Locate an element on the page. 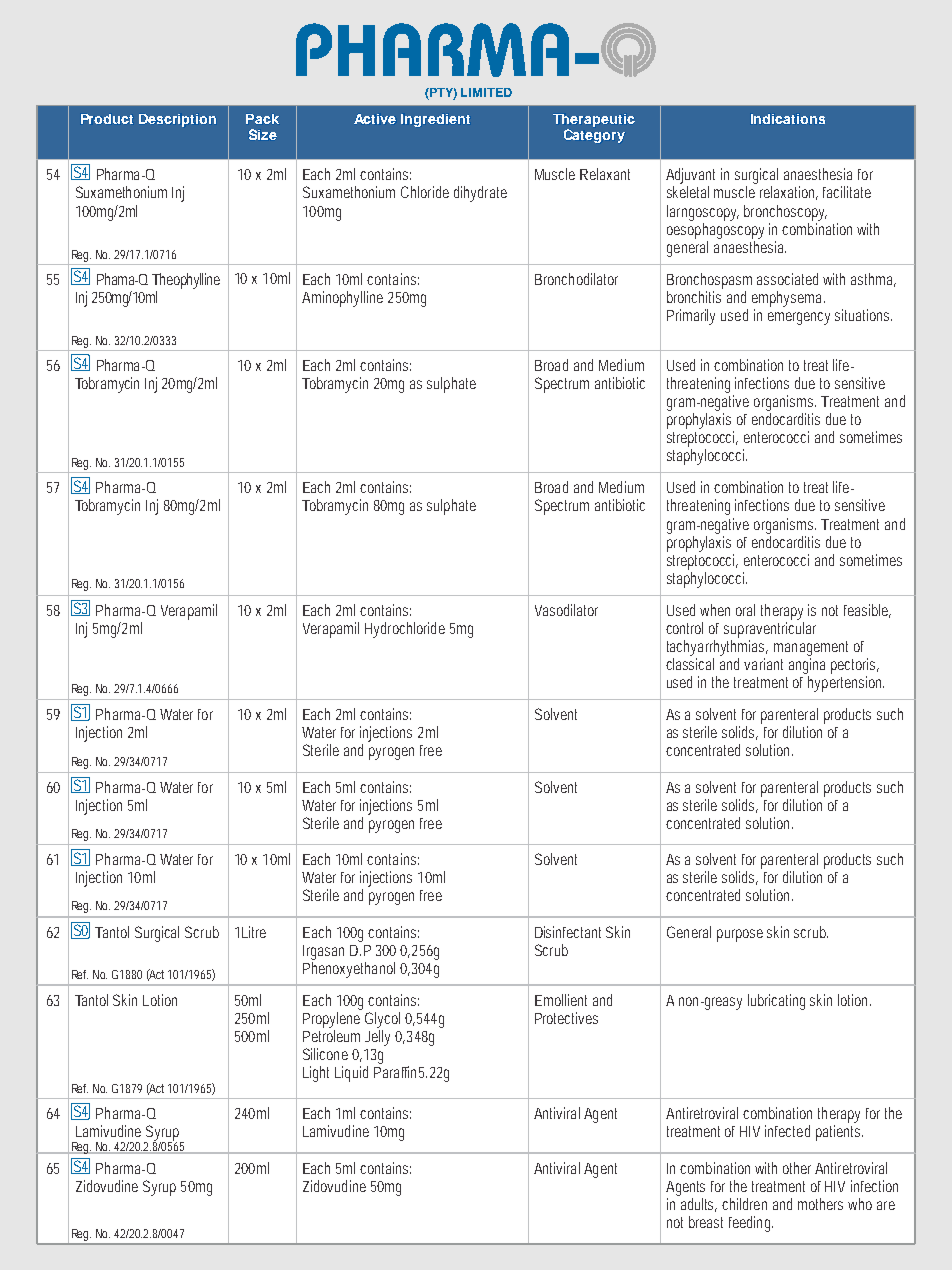 This document has height=1270, width=952. lubricating is located at coordinates (776, 1002).
